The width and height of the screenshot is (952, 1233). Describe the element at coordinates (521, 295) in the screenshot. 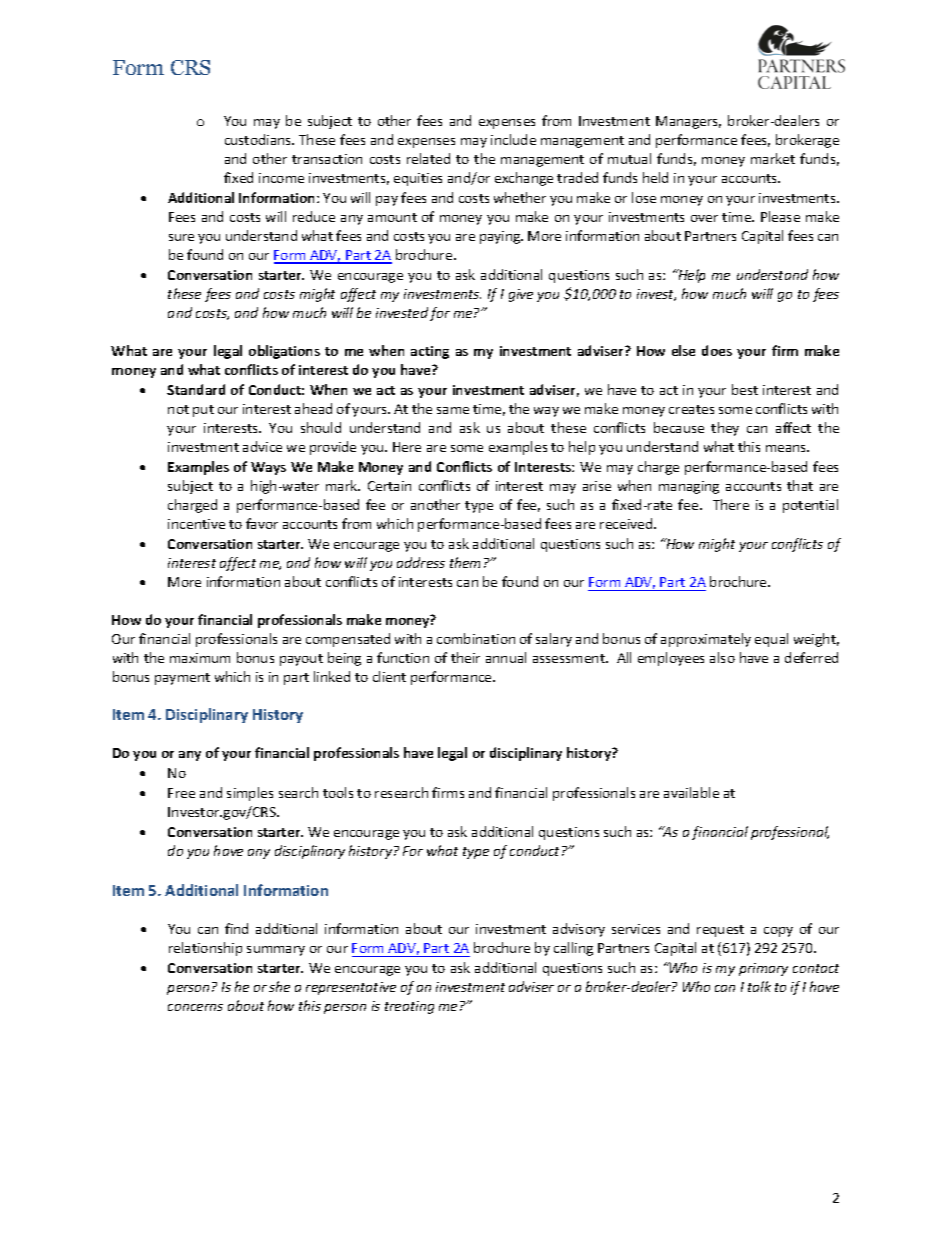

I see `give` at that location.
